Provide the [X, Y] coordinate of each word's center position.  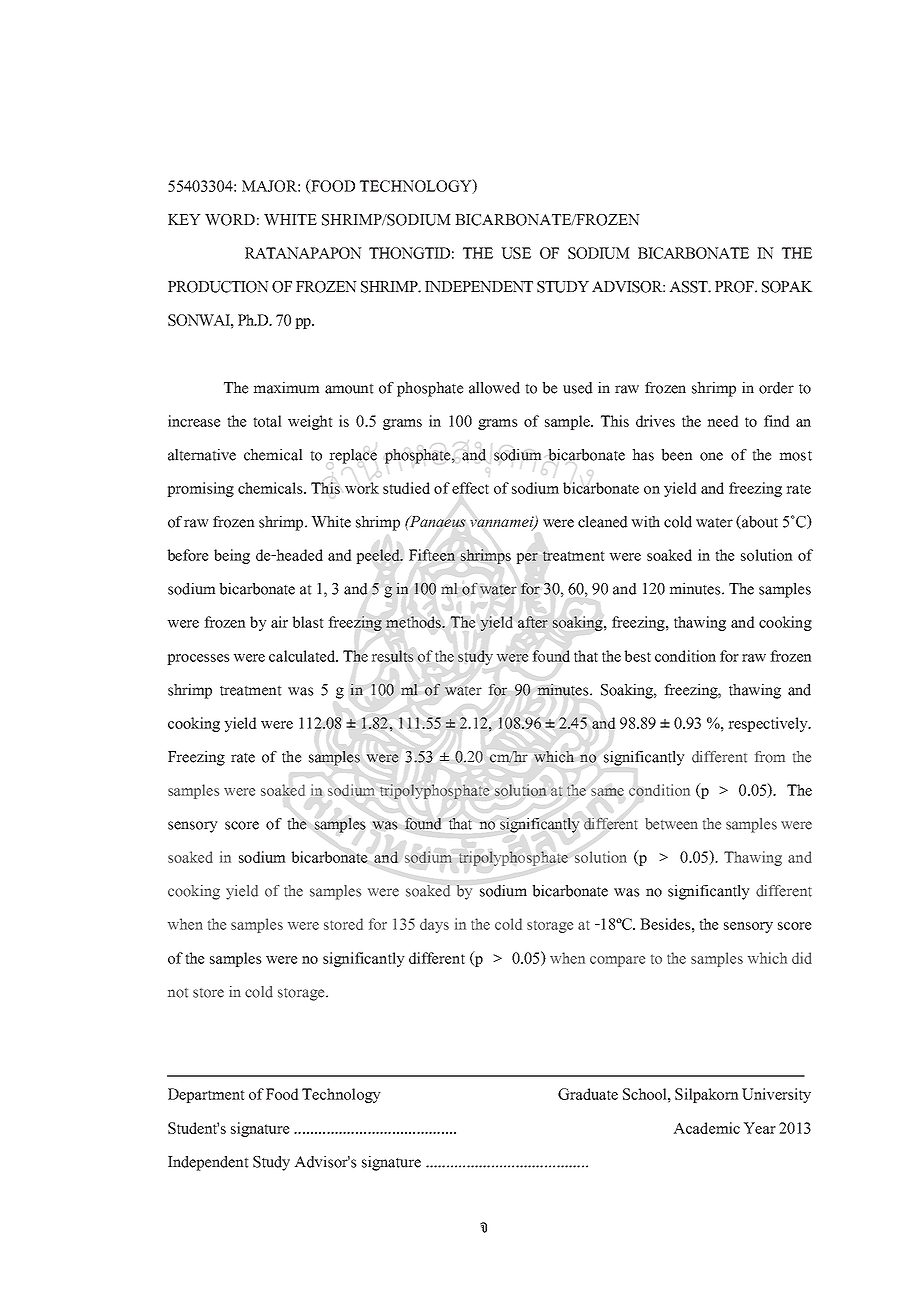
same [607, 792]
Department [206, 1095]
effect [470, 488]
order [776, 388]
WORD [230, 220]
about [759, 522]
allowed [494, 388]
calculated [303, 656]
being [232, 556]
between [671, 824]
